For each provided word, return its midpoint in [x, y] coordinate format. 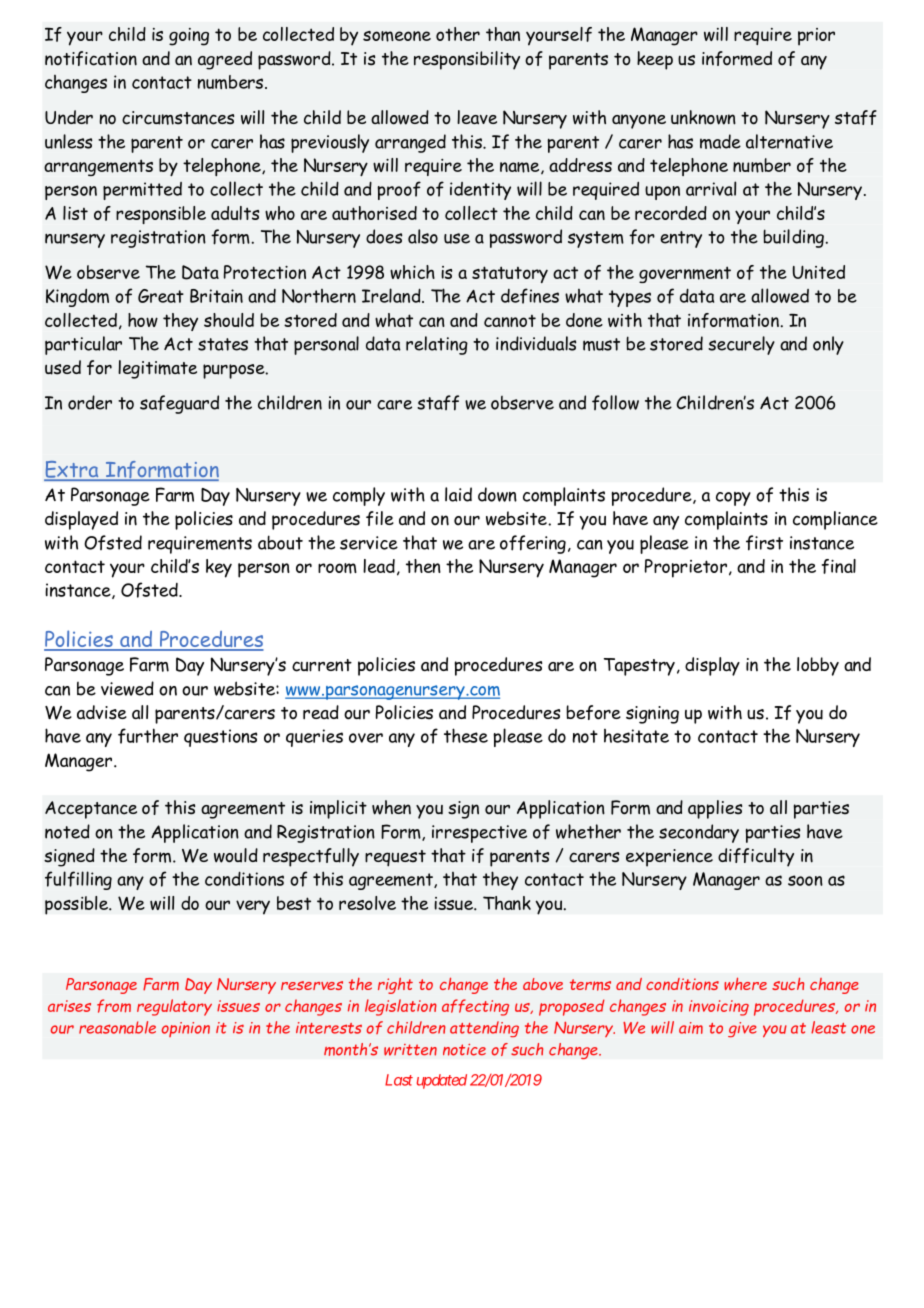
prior [816, 37]
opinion [186, 1029]
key [219, 568]
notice [464, 1050]
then [423, 566]
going [189, 37]
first [764, 543]
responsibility [467, 60]
